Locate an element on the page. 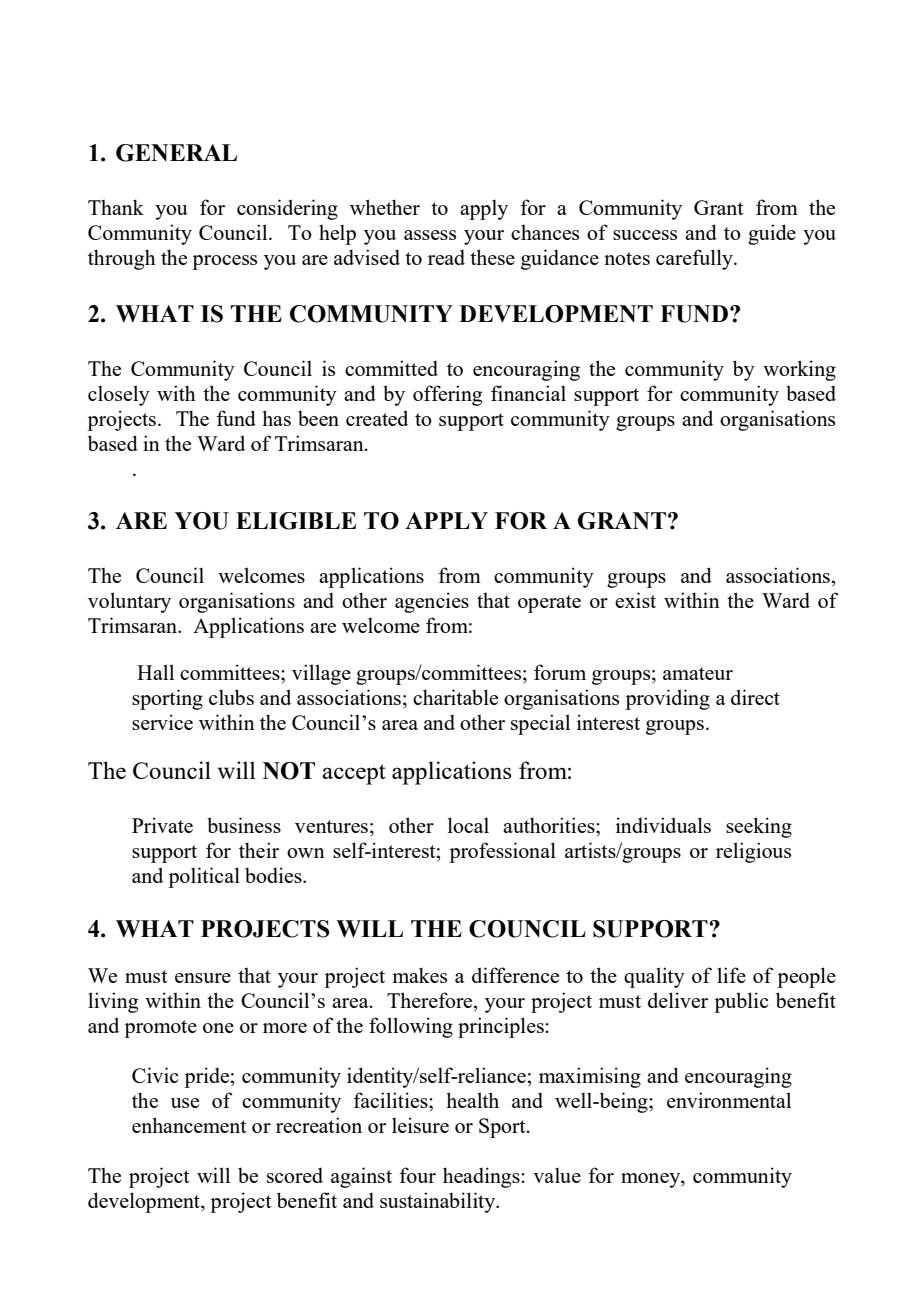 Image resolution: width=924 pixels, height=1308 pixels. Hall is located at coordinates (155, 672).
